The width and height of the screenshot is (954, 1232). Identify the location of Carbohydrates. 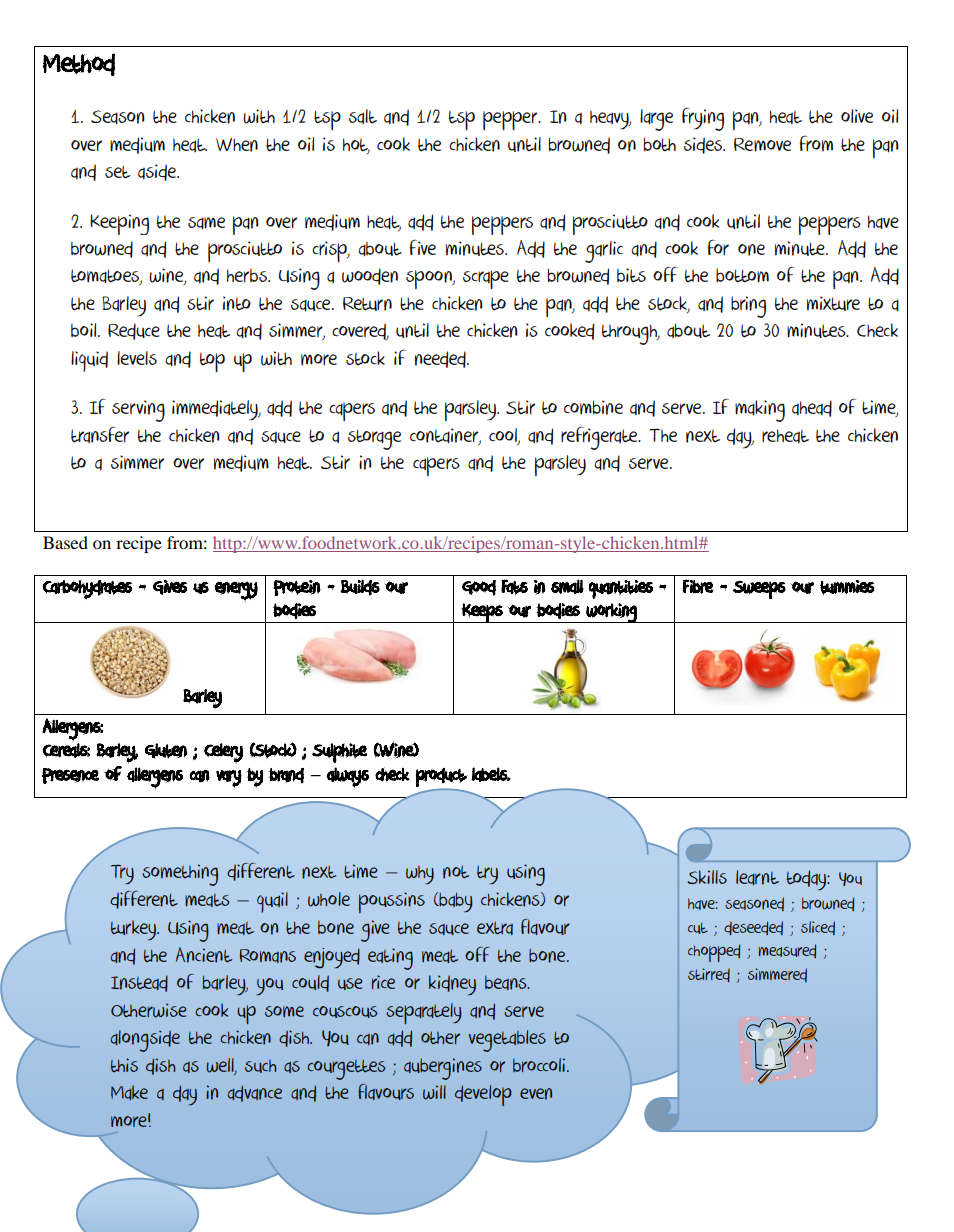
(87, 589).
